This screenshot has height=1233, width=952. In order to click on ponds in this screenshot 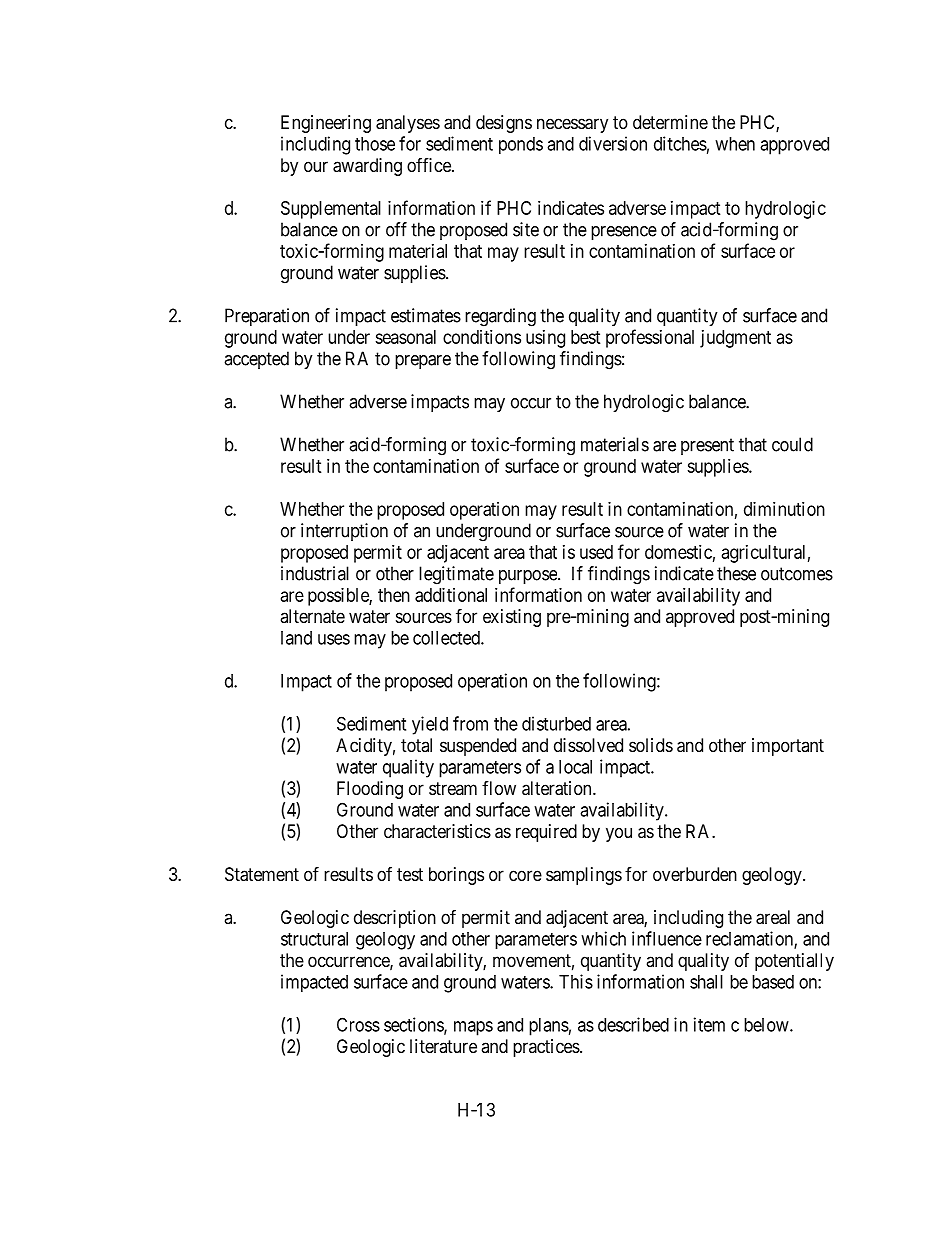, I will do `click(521, 145)`.
